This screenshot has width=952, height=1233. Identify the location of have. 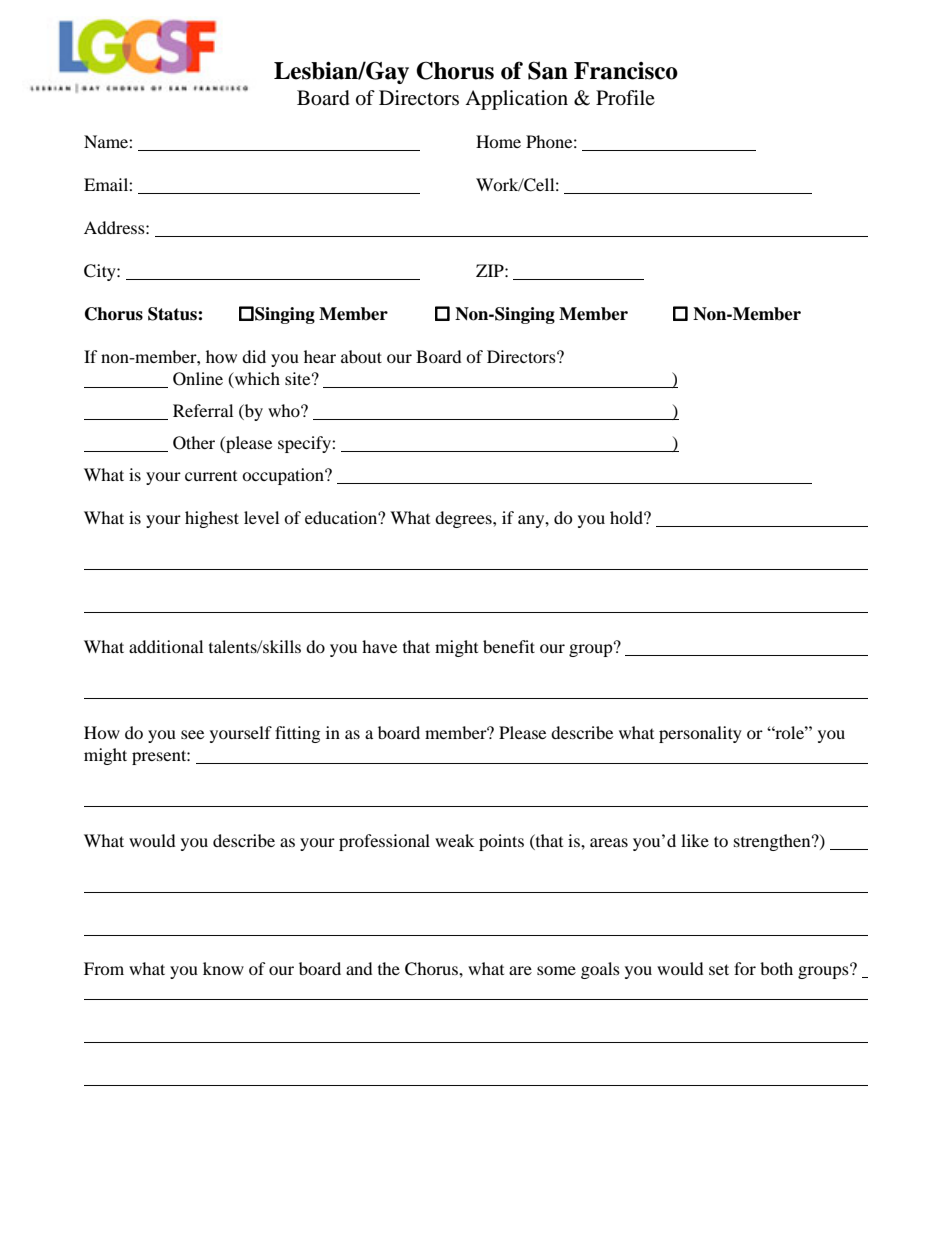
(379, 646).
